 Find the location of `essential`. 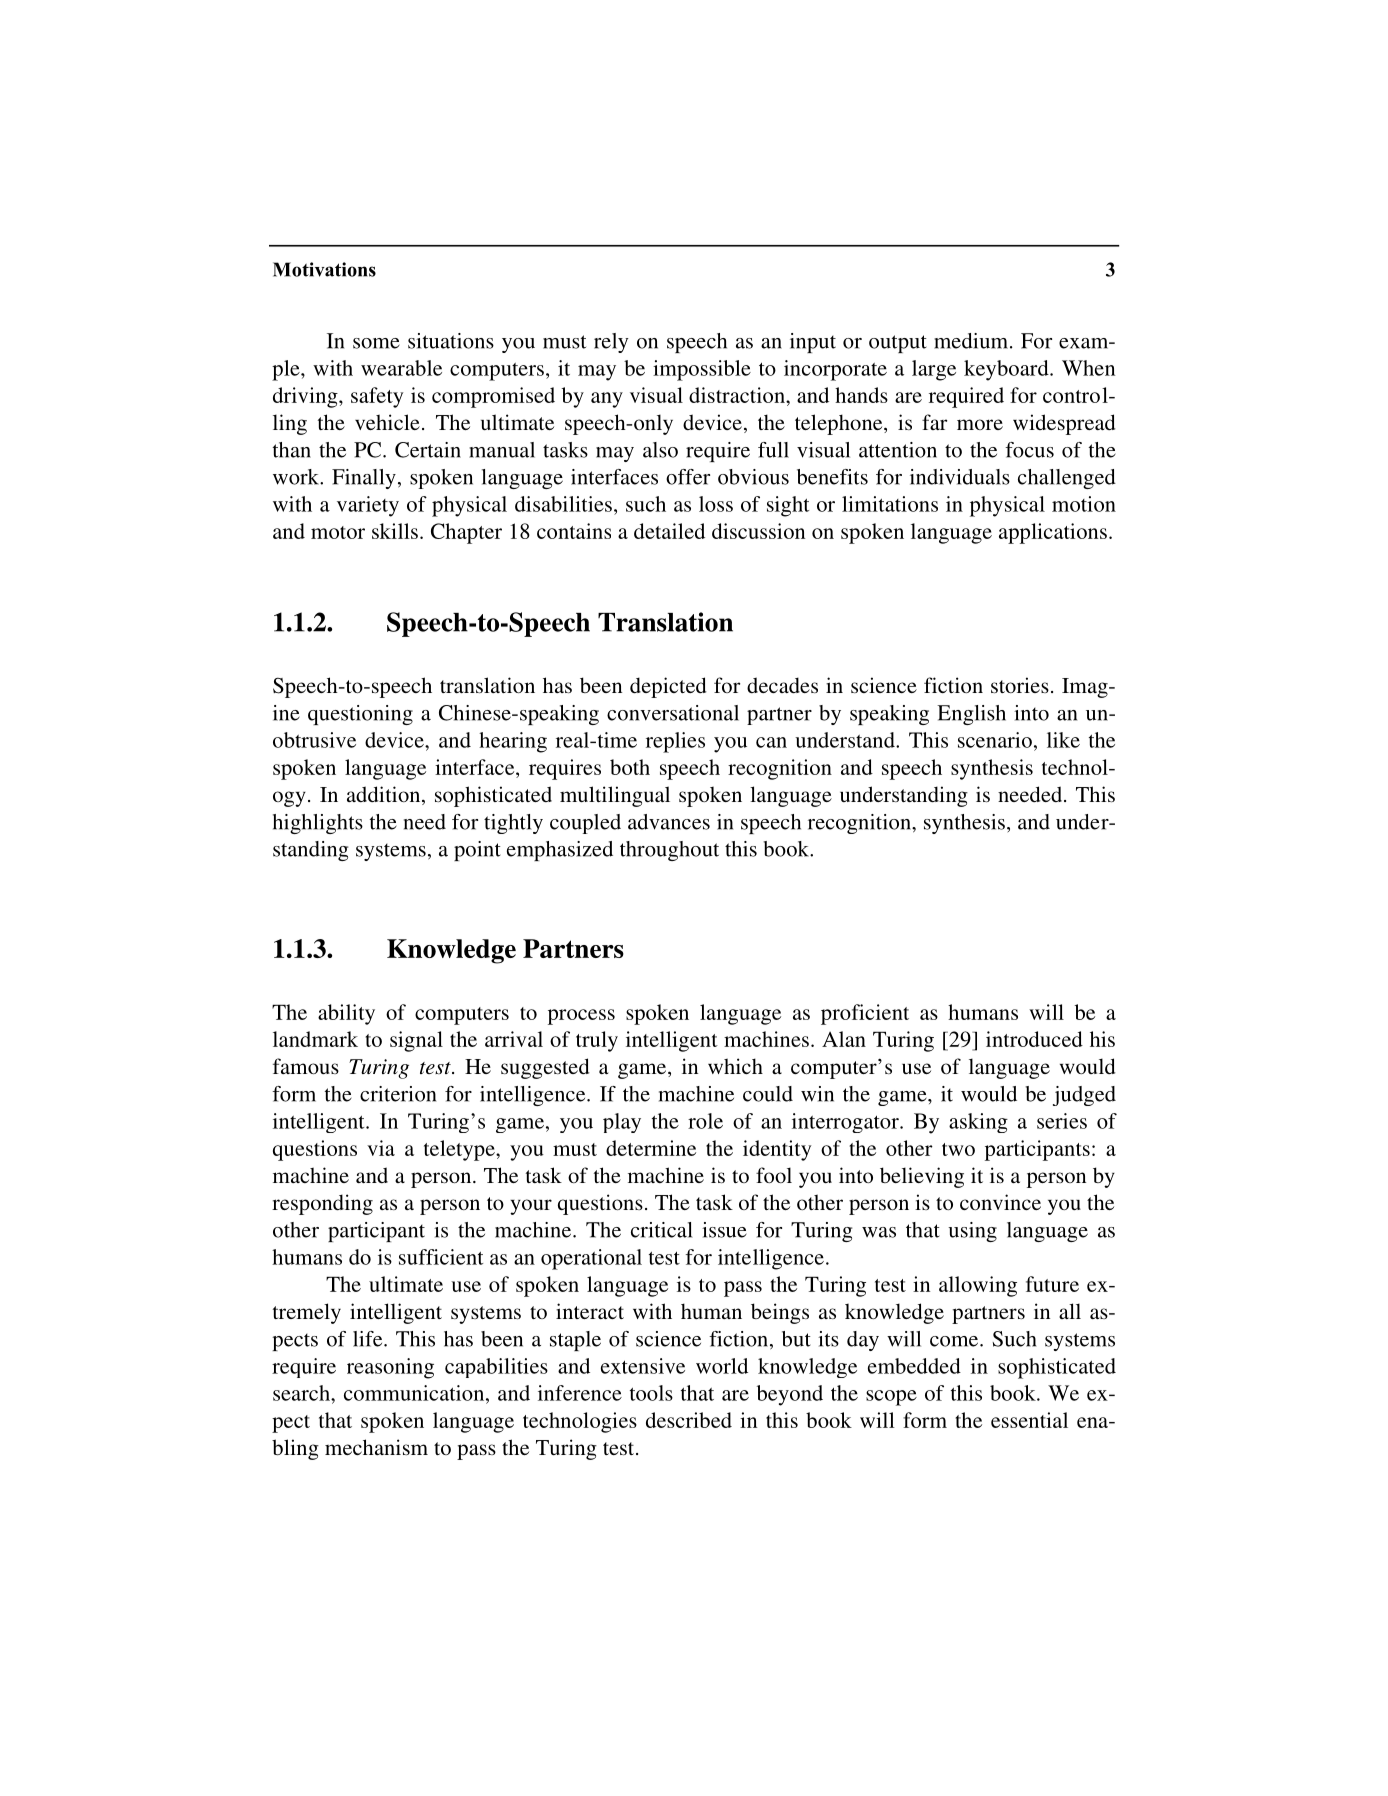

essential is located at coordinates (1029, 1420).
